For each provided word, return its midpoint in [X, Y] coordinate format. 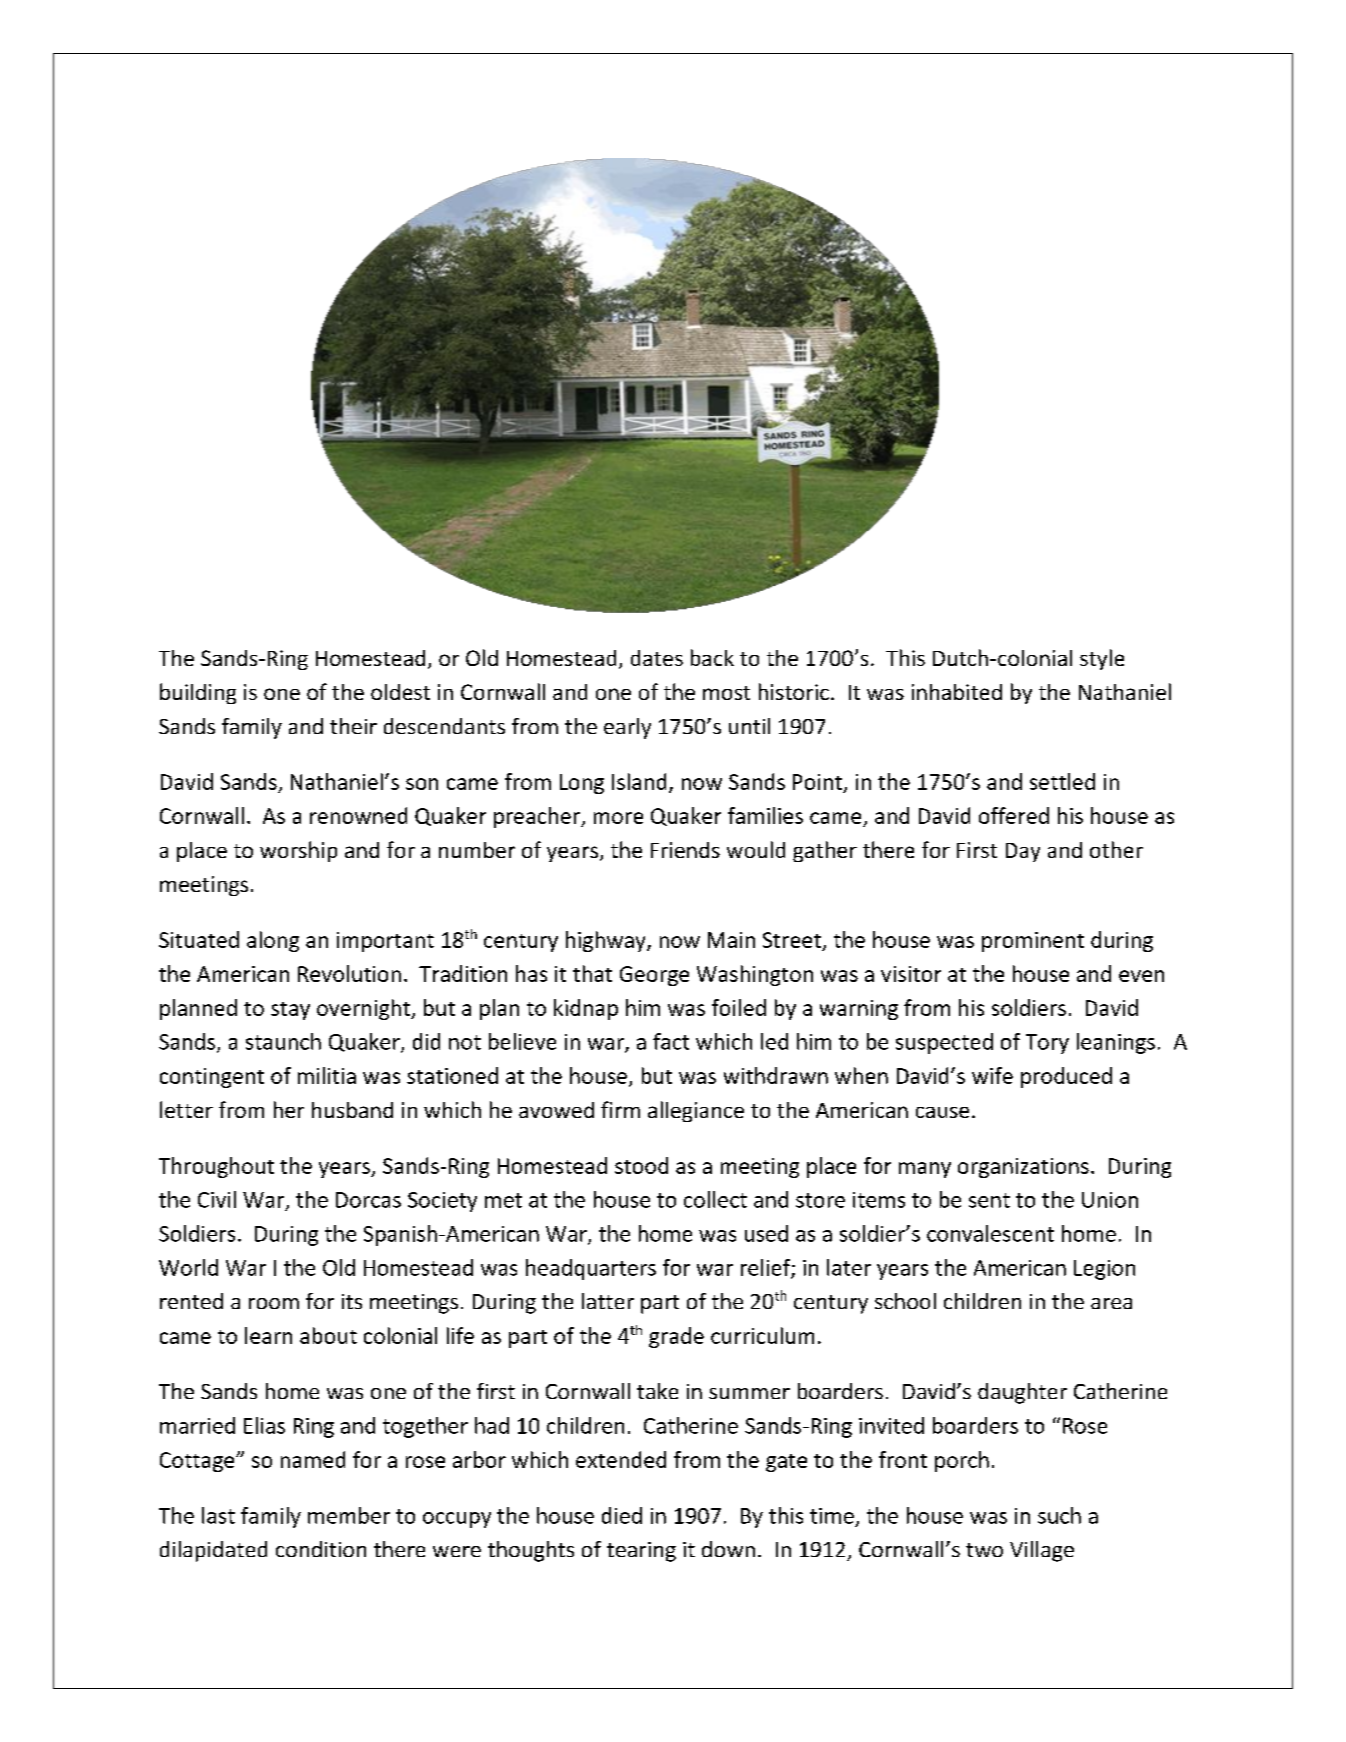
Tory [1047, 1044]
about [328, 1335]
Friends [685, 850]
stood [641, 1165]
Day [1023, 852]
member [349, 1515]
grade [676, 1337]
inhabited [957, 692]
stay [290, 1011]
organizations [1023, 1168]
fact [671, 1041]
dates [657, 658]
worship [298, 851]
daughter [1022, 1393]
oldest [400, 692]
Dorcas [368, 1200]
